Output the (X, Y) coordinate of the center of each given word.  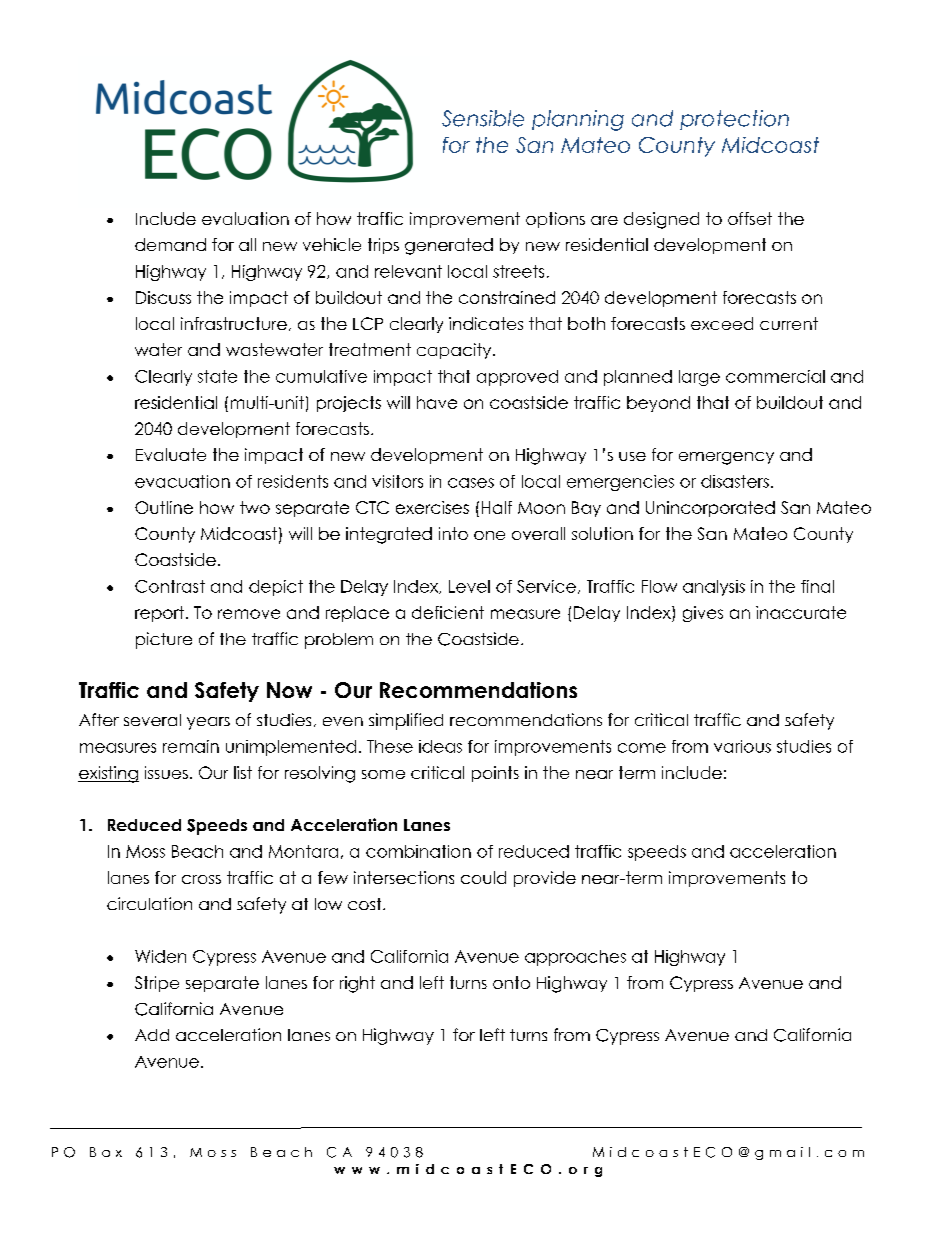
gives (703, 614)
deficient (448, 612)
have (437, 402)
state (217, 376)
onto (511, 982)
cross (201, 879)
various (742, 746)
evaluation (245, 218)
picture (164, 640)
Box (106, 1152)
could (483, 877)
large (699, 378)
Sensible (483, 118)
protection (734, 120)
